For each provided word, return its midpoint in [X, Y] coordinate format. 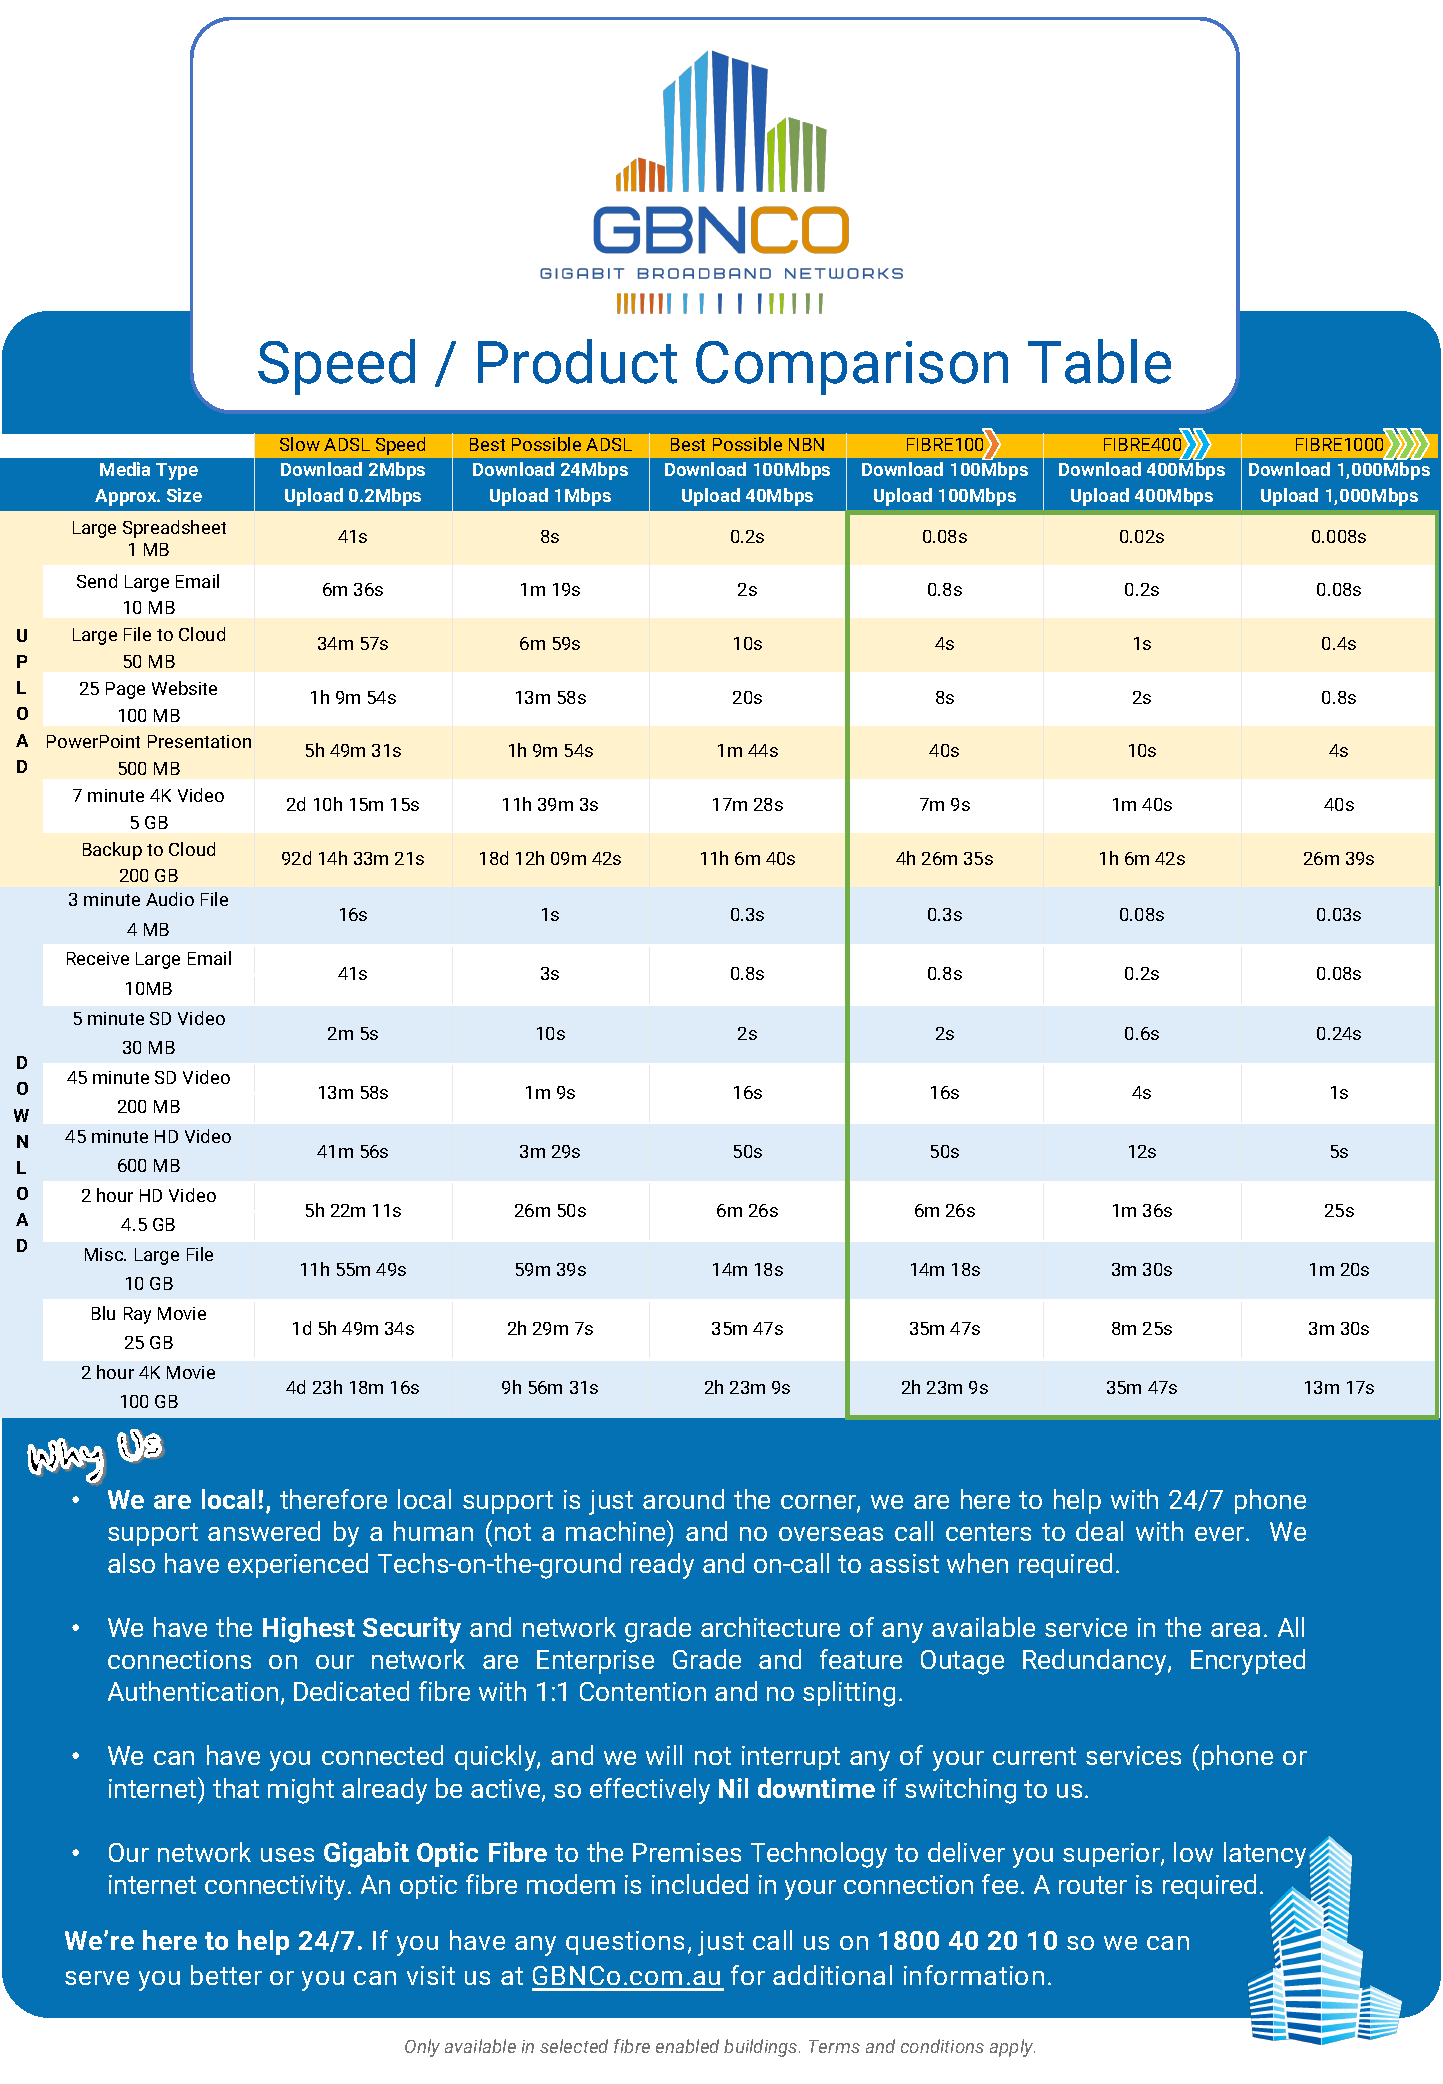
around [683, 1499]
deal [1099, 1531]
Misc [105, 1254]
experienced [298, 1565]
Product [577, 361]
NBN [806, 444]
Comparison [852, 368]
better [226, 1975]
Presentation [199, 741]
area [1235, 1630]
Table [1099, 361]
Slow [300, 444]
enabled [687, 2046]
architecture [770, 1627]
